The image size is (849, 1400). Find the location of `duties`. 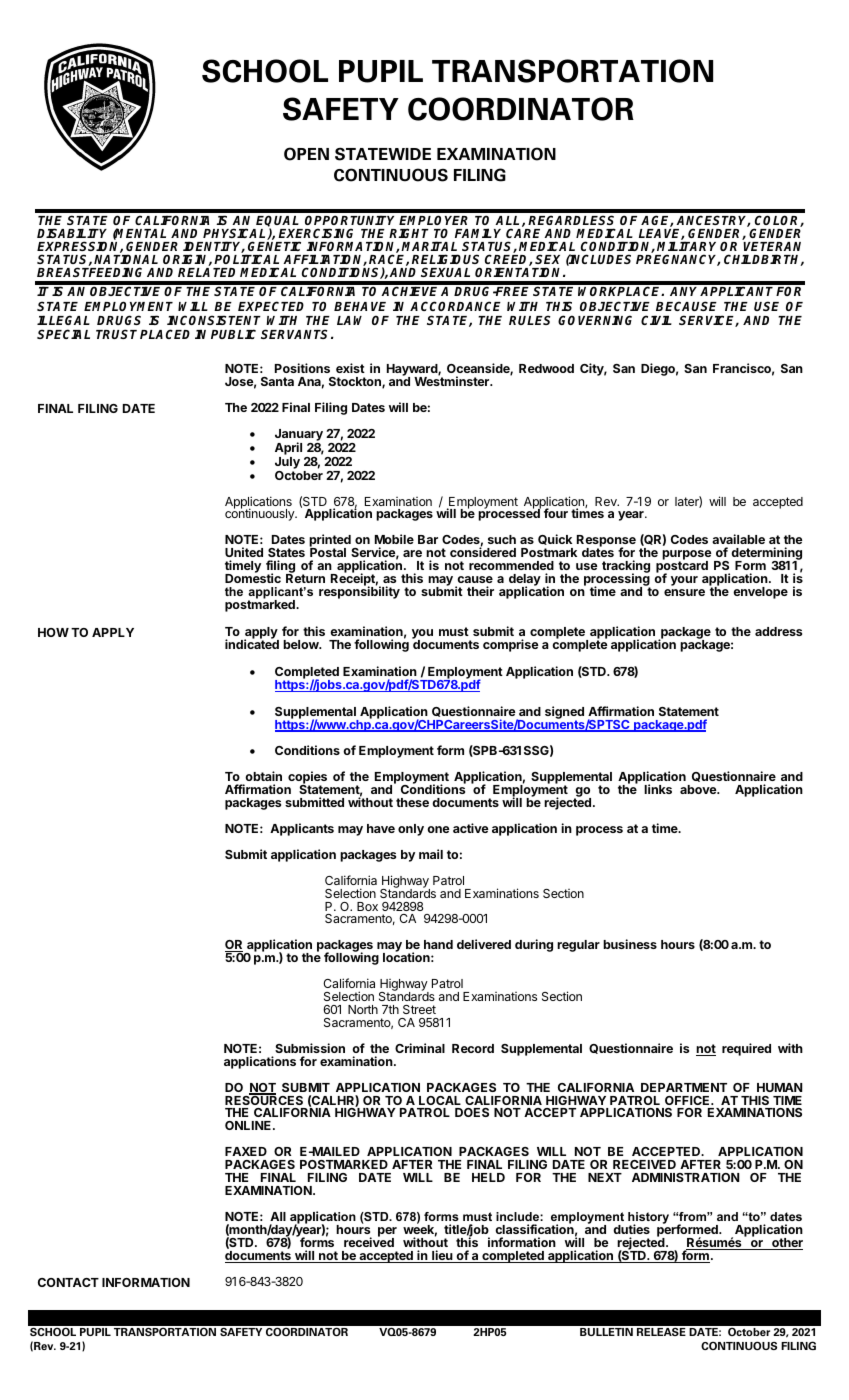

duties is located at coordinates (631, 1229).
